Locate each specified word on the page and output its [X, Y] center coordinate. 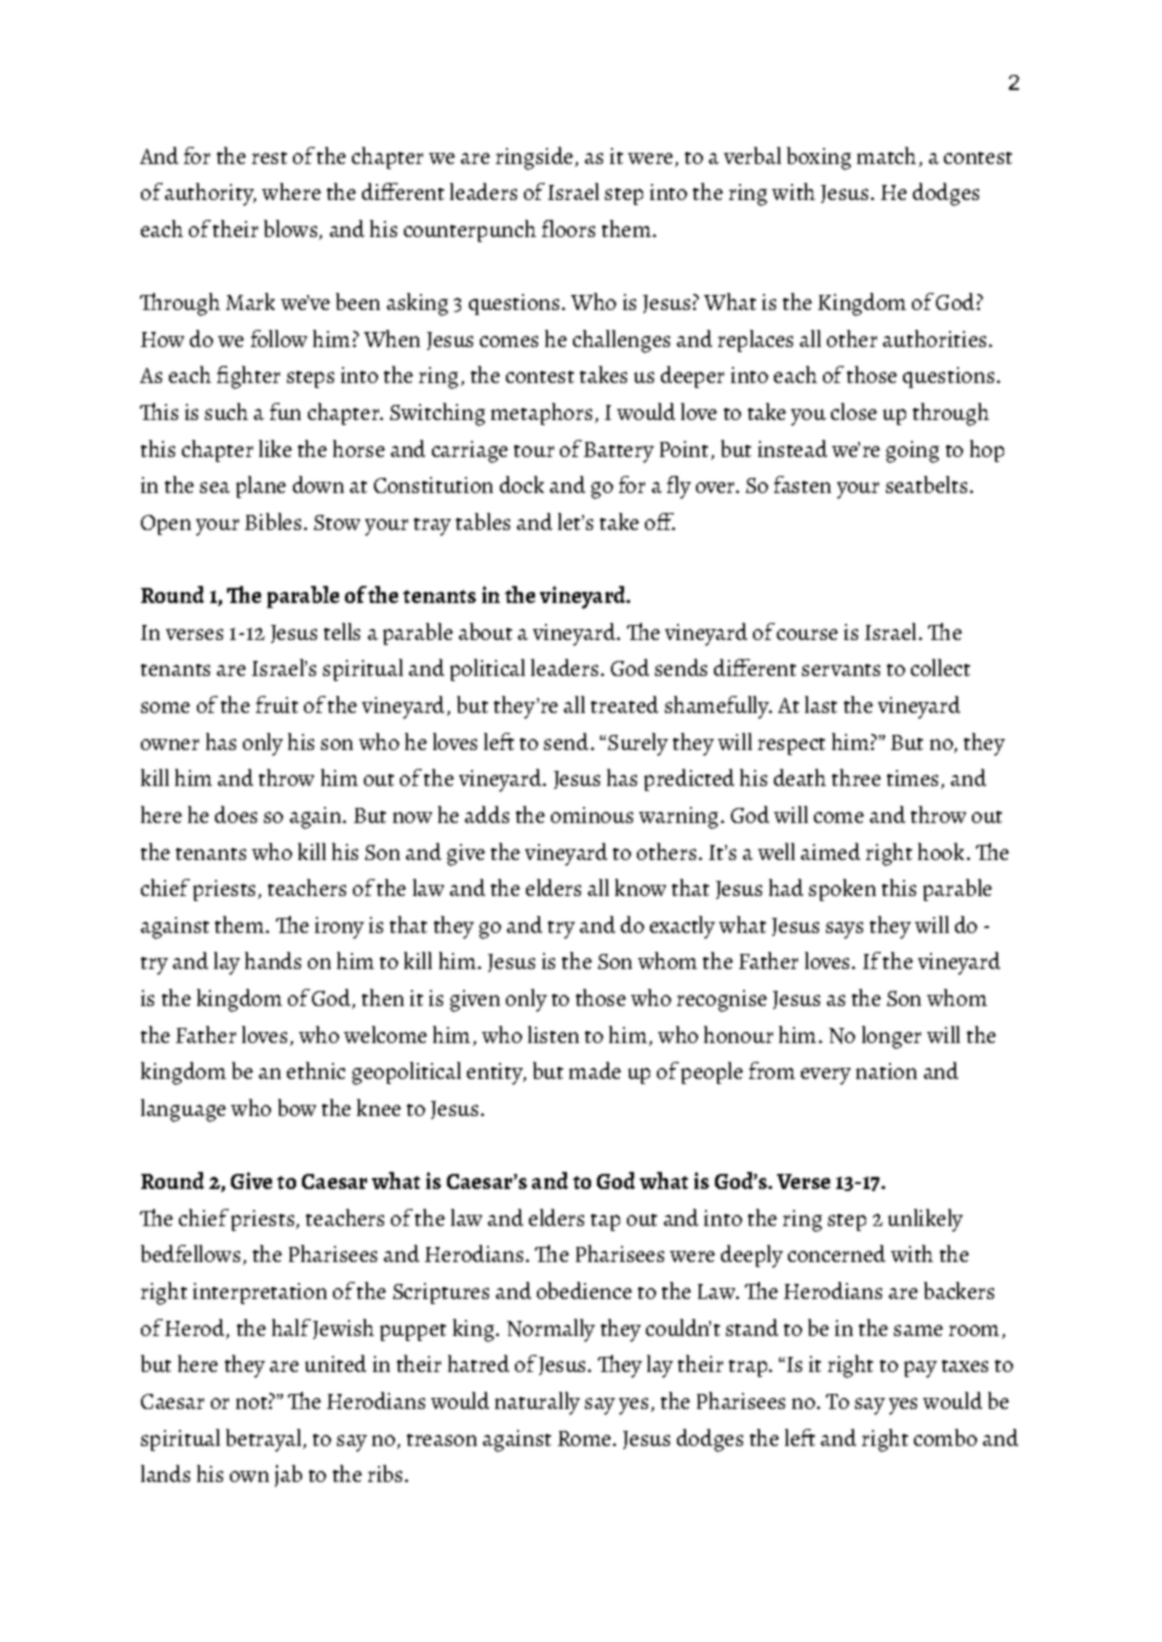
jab [288, 1476]
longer [891, 1037]
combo [945, 1437]
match [886, 155]
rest [269, 158]
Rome [586, 1438]
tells [342, 631]
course [807, 634]
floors [568, 228]
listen [553, 1034]
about [485, 631]
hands [273, 960]
